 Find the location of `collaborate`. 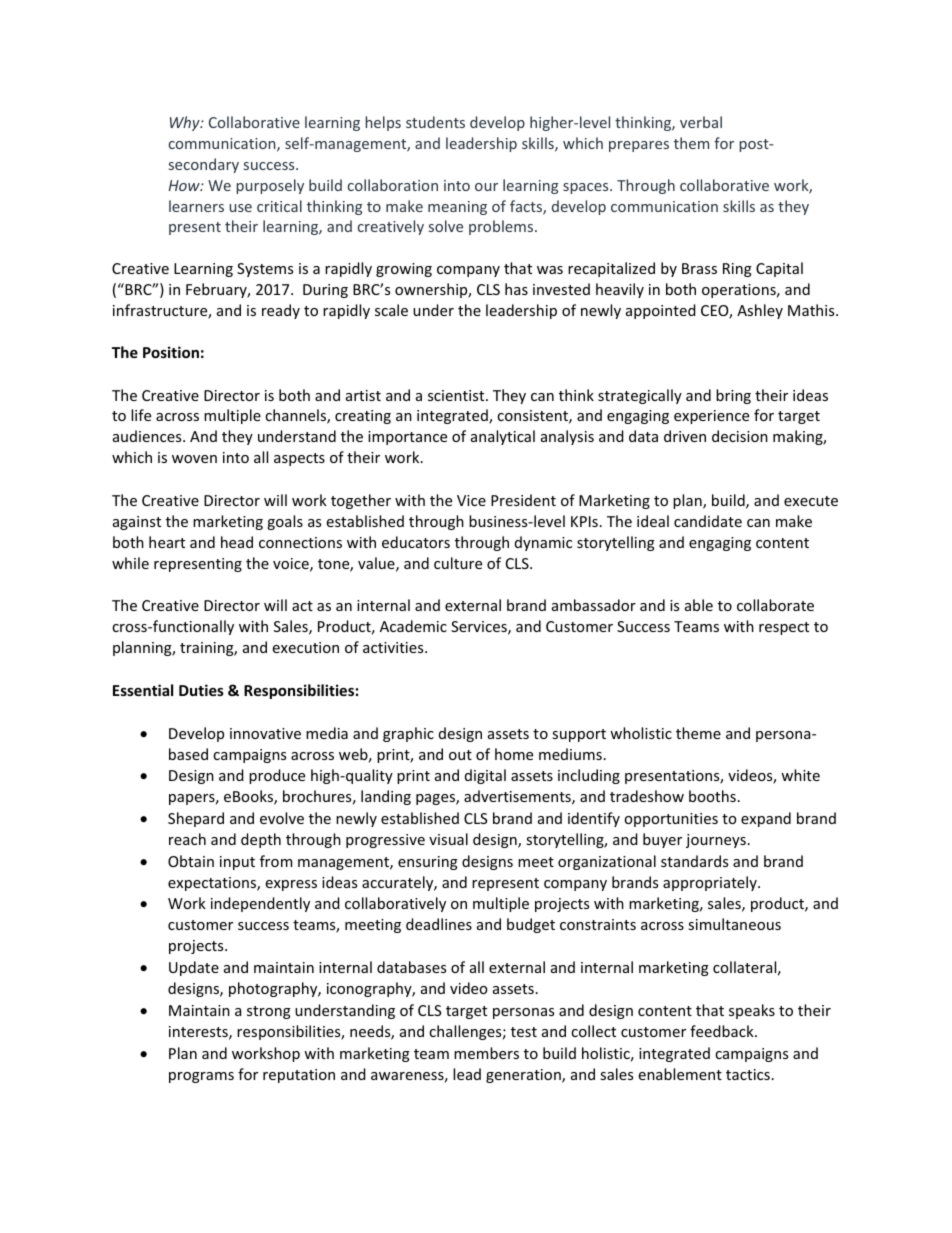

collaborate is located at coordinates (775, 605).
